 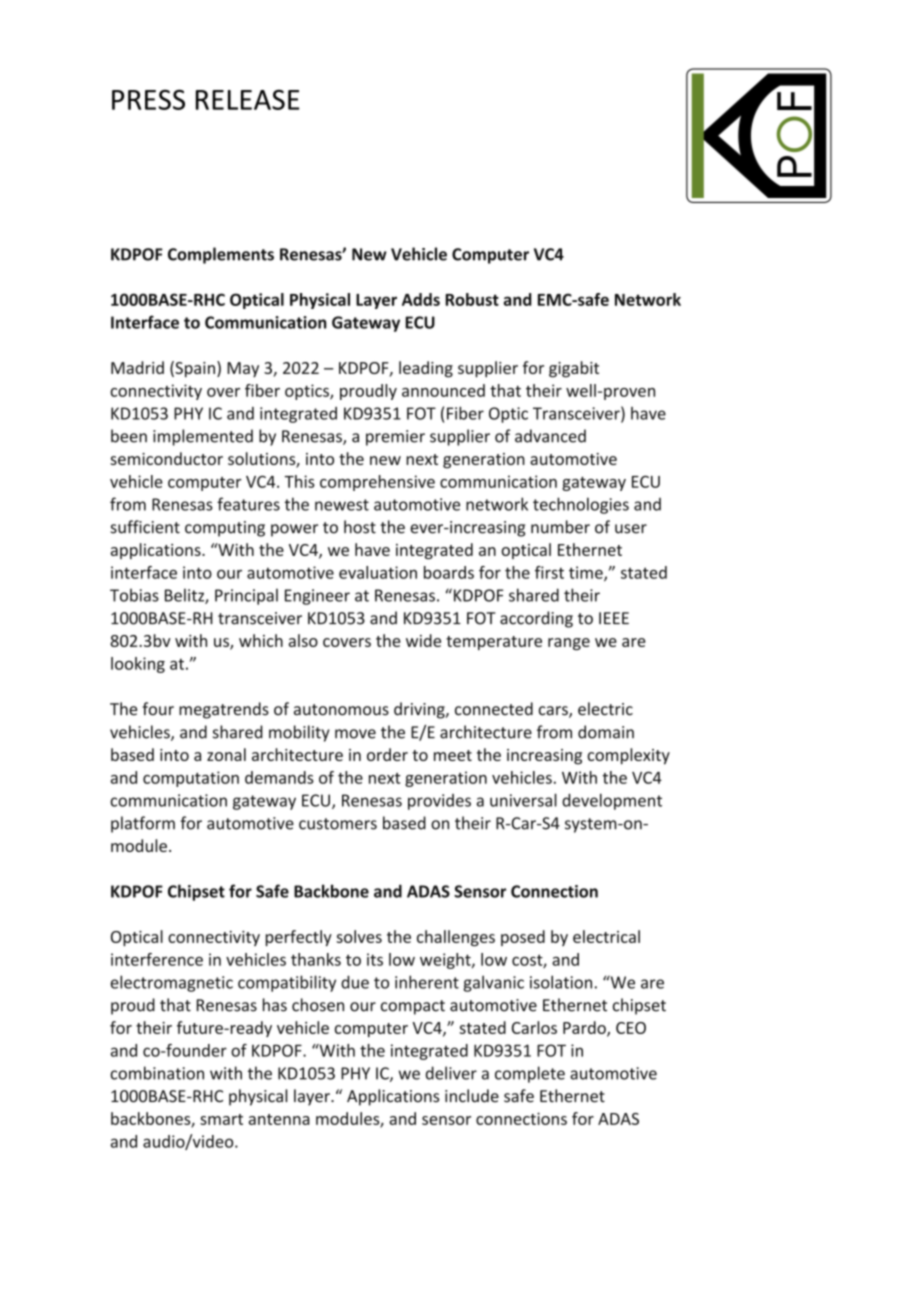 What do you see at coordinates (530, 1074) in the page?
I see `complete` at bounding box center [530, 1074].
